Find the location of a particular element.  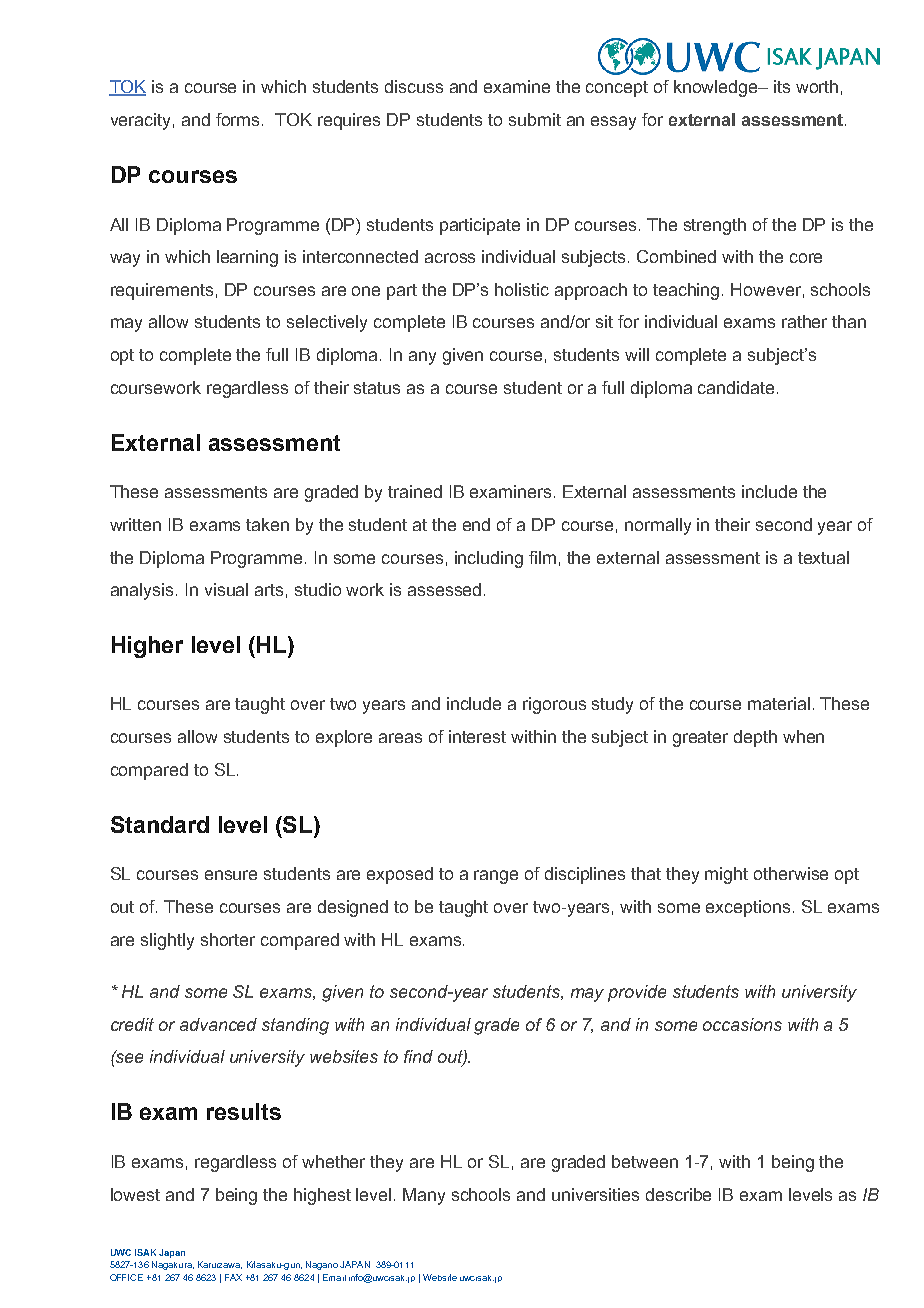

textual is located at coordinates (823, 557).
